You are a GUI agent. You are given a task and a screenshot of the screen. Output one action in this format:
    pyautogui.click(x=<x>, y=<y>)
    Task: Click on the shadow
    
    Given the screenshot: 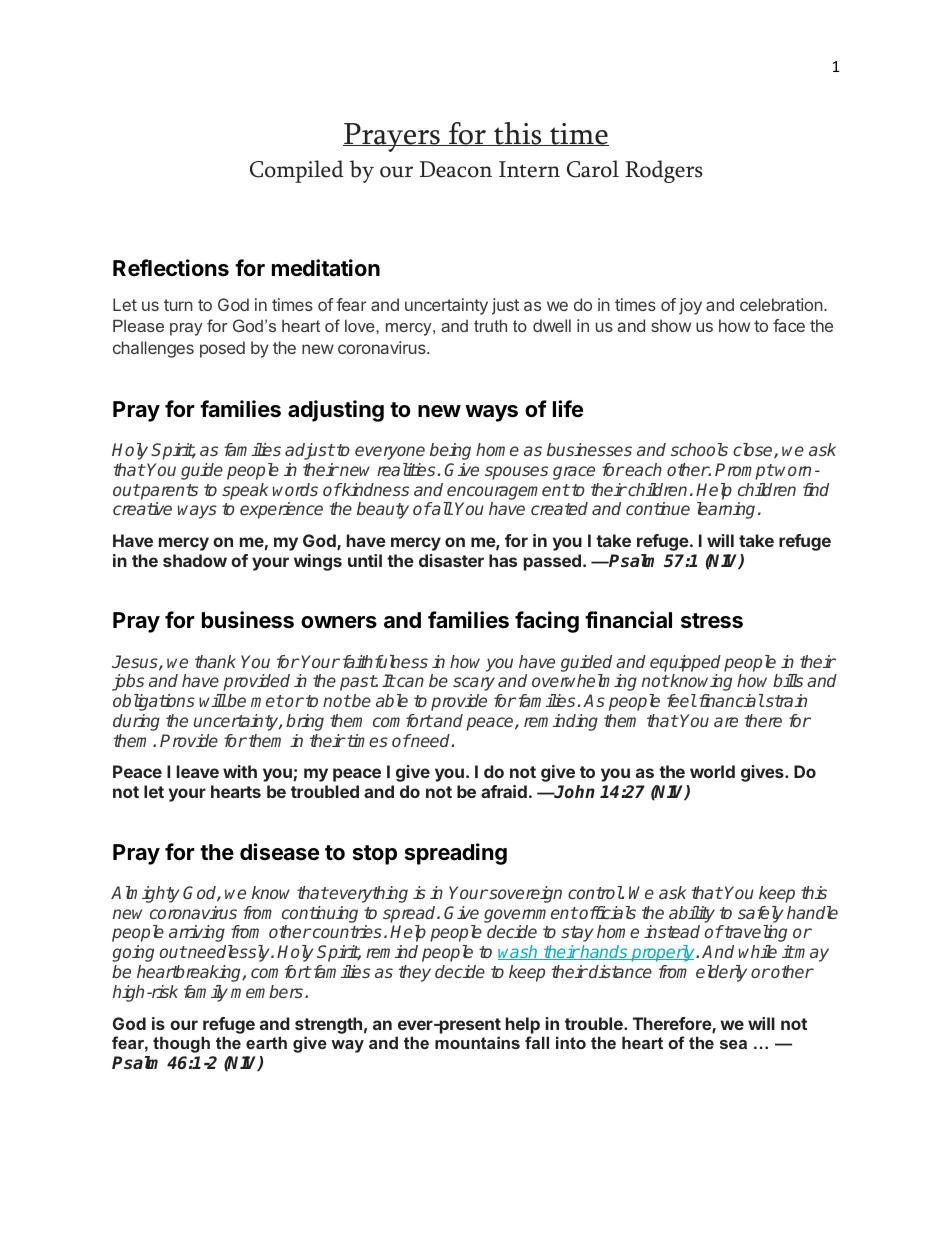 What is the action you would take?
    pyautogui.click(x=195, y=560)
